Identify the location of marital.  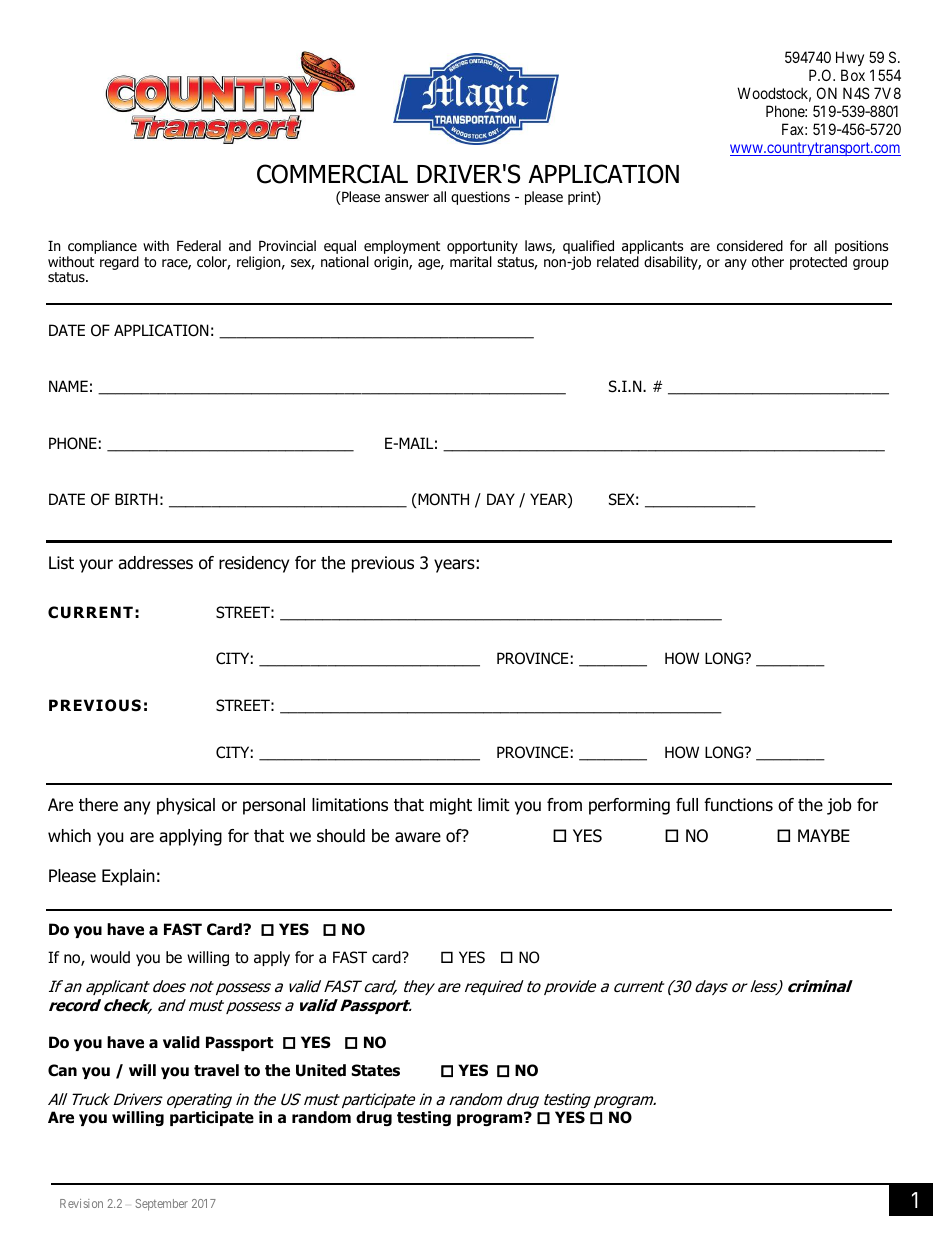
(471, 261).
